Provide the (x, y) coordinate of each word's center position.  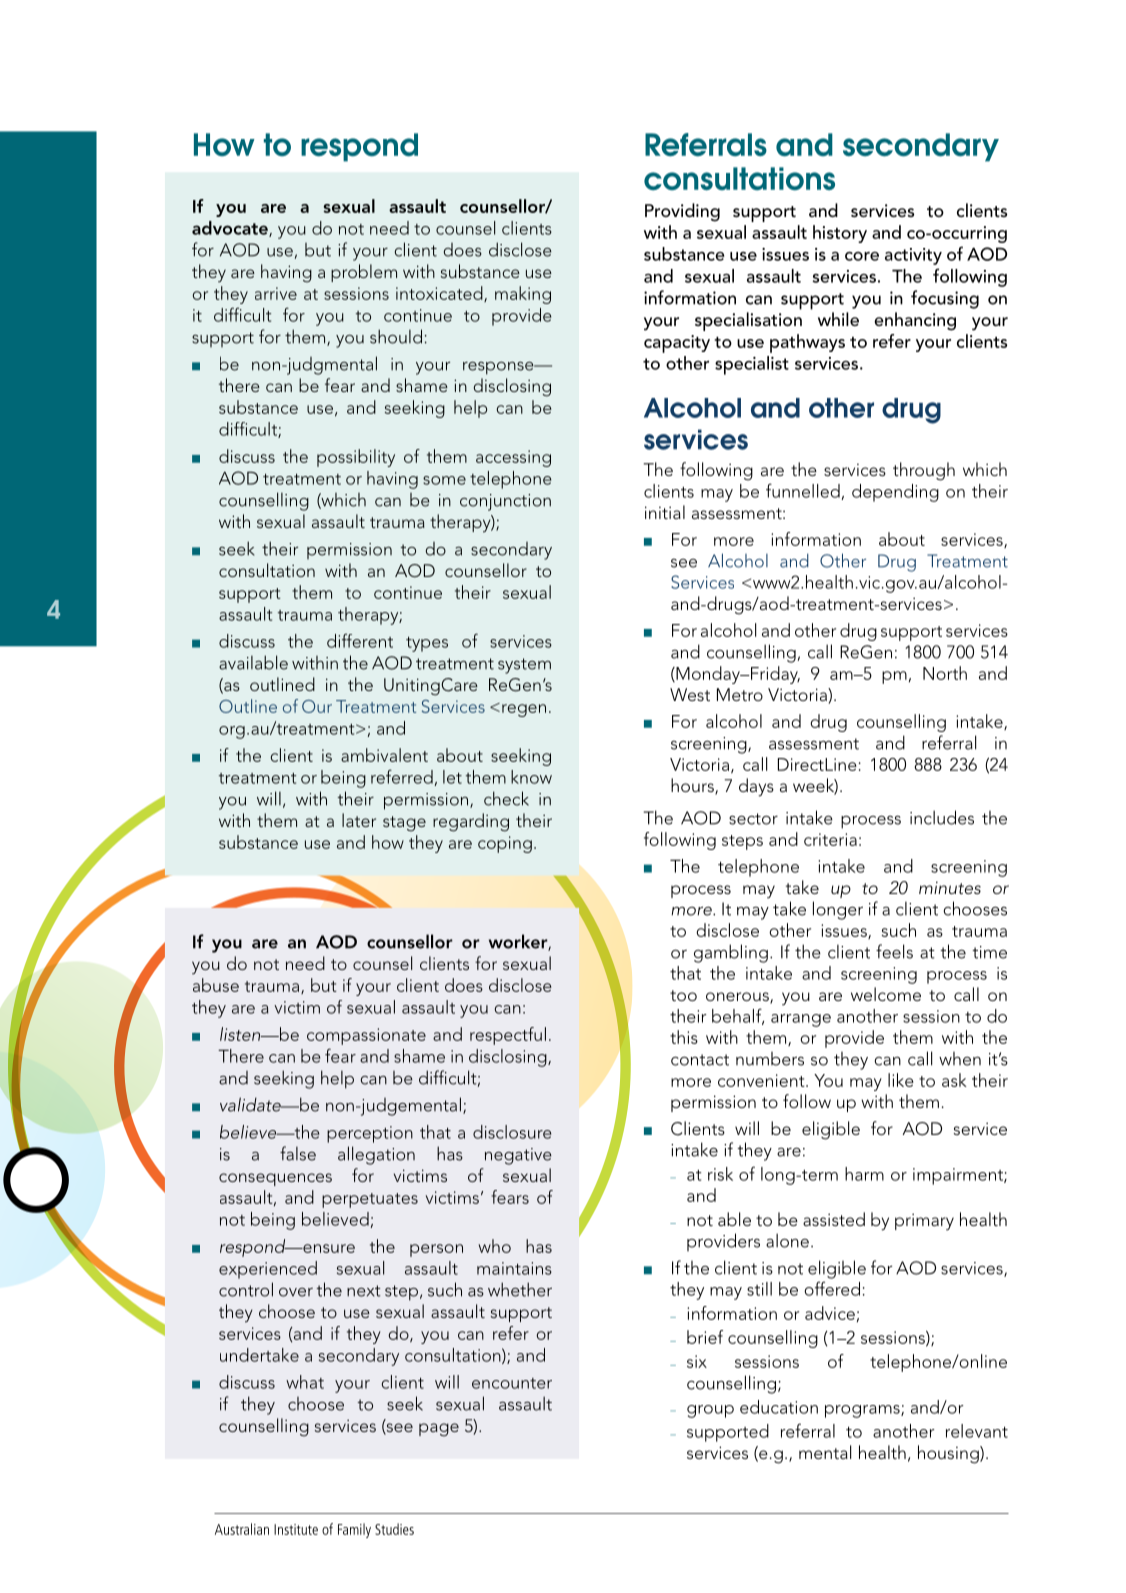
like (901, 1080)
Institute (296, 1529)
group (710, 1411)
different (360, 640)
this (684, 1037)
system (524, 666)
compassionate (366, 1036)
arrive (276, 293)
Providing (682, 212)
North (945, 673)
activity (913, 256)
